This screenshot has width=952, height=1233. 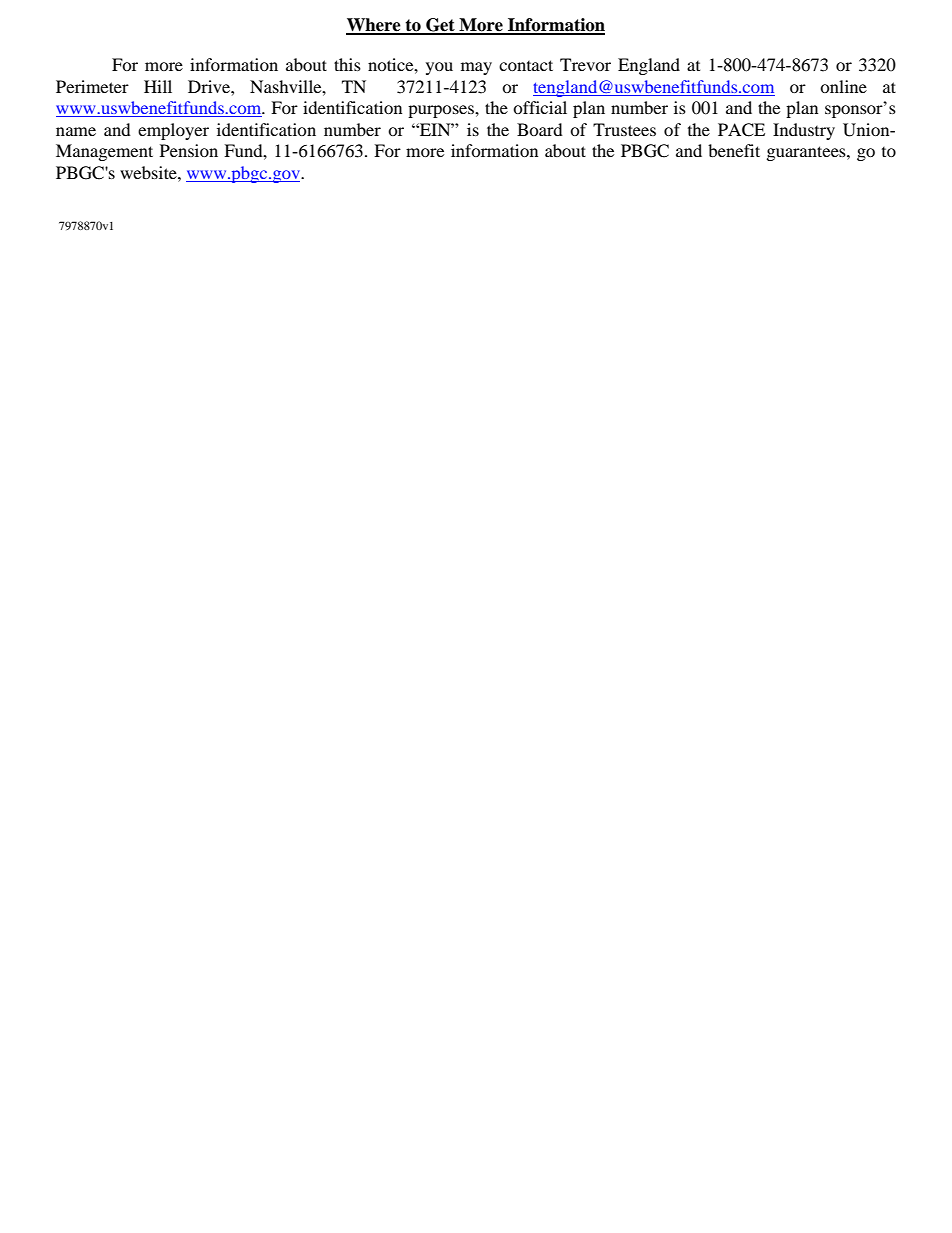 What do you see at coordinates (540, 107) in the screenshot?
I see `official` at bounding box center [540, 107].
